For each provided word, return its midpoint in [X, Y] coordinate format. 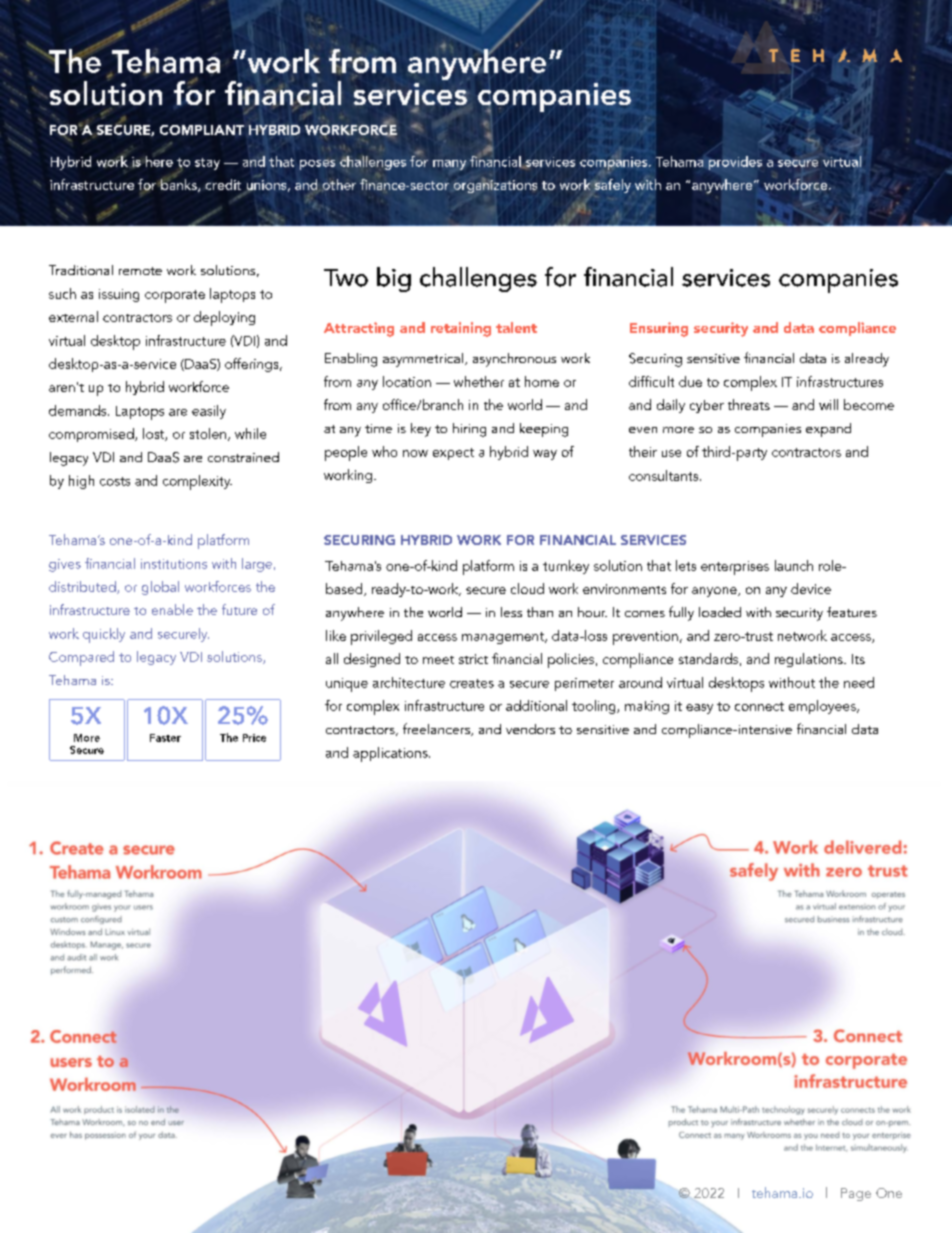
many [449, 165]
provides [735, 163]
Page [856, 1194]
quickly [104, 635]
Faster [165, 738]
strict [473, 659]
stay [207, 164]
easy [699, 709]
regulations [810, 660]
